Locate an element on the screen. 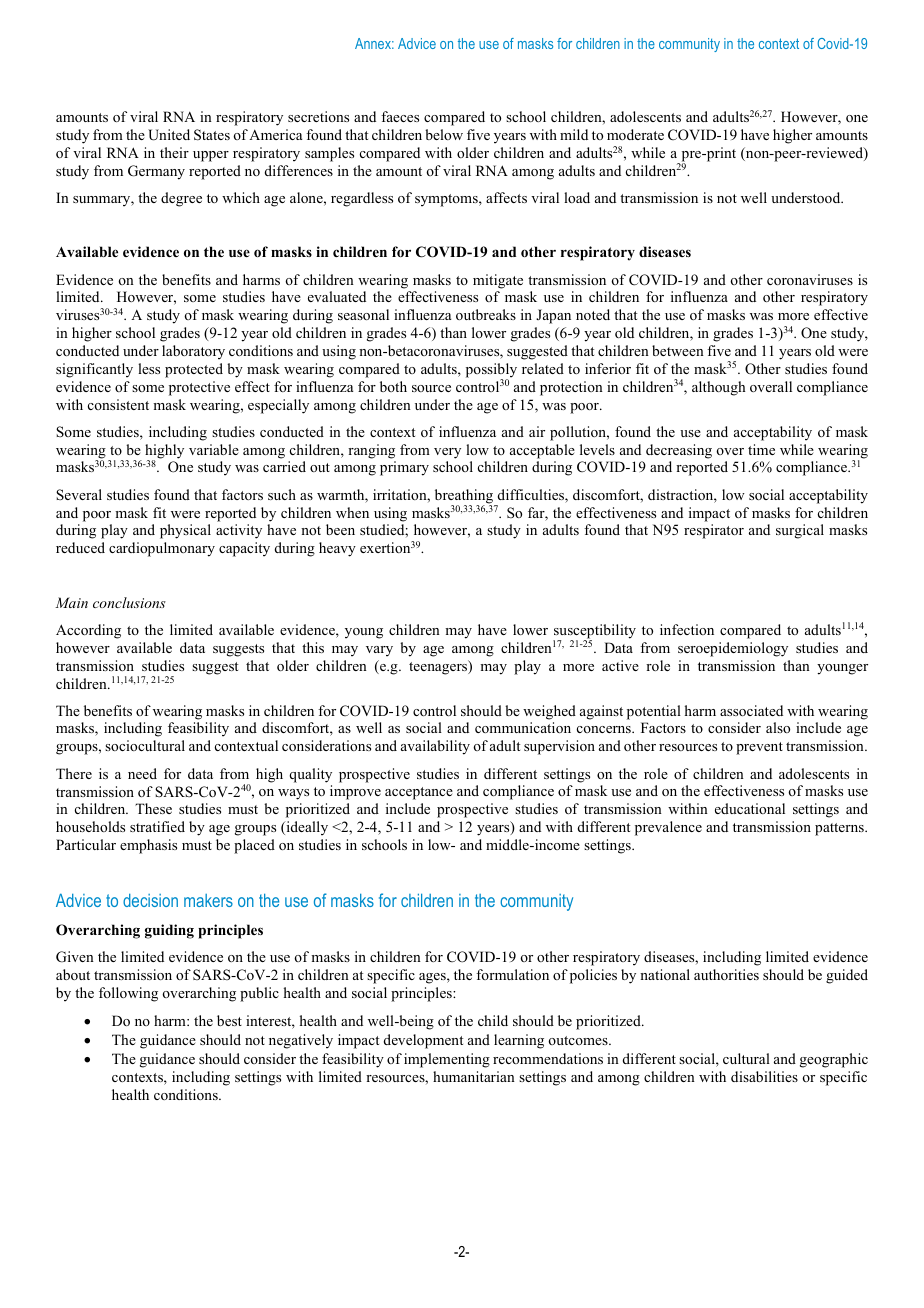 The width and height of the screenshot is (924, 1308). laboratory is located at coordinates (193, 352).
